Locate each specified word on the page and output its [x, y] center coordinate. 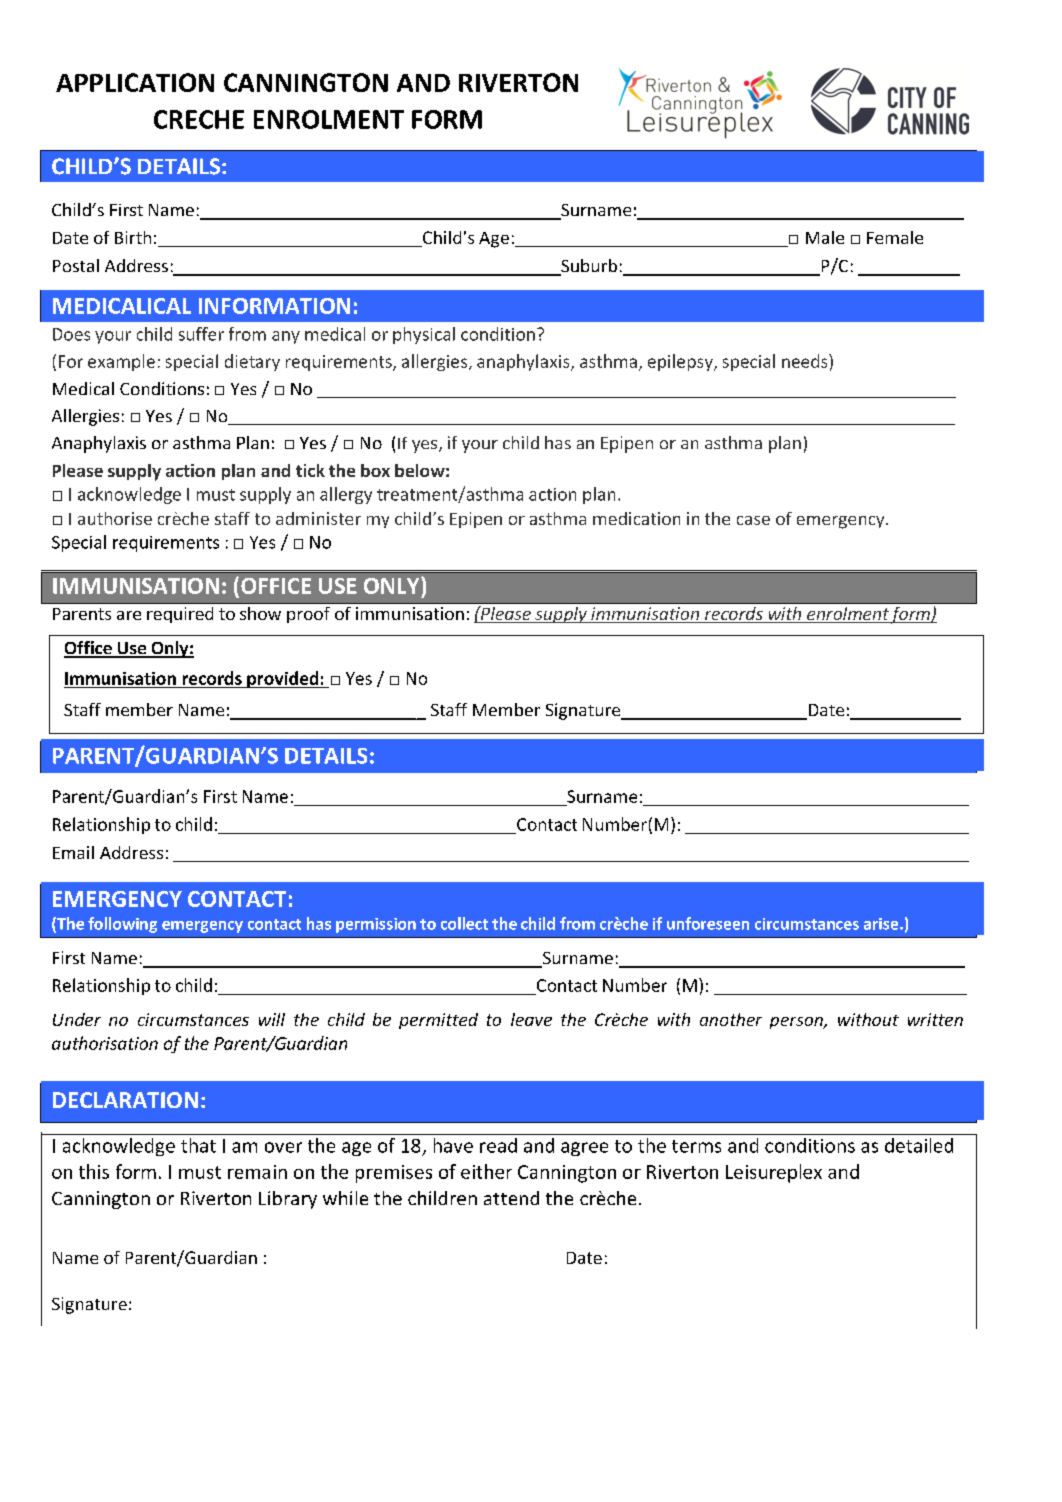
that [198, 1145]
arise [882, 924]
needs [806, 361]
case [753, 520]
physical [424, 335]
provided [283, 679]
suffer [201, 334]
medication [636, 518]
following [122, 925]
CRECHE [199, 119]
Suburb [588, 267]
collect [464, 923]
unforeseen [708, 923]
